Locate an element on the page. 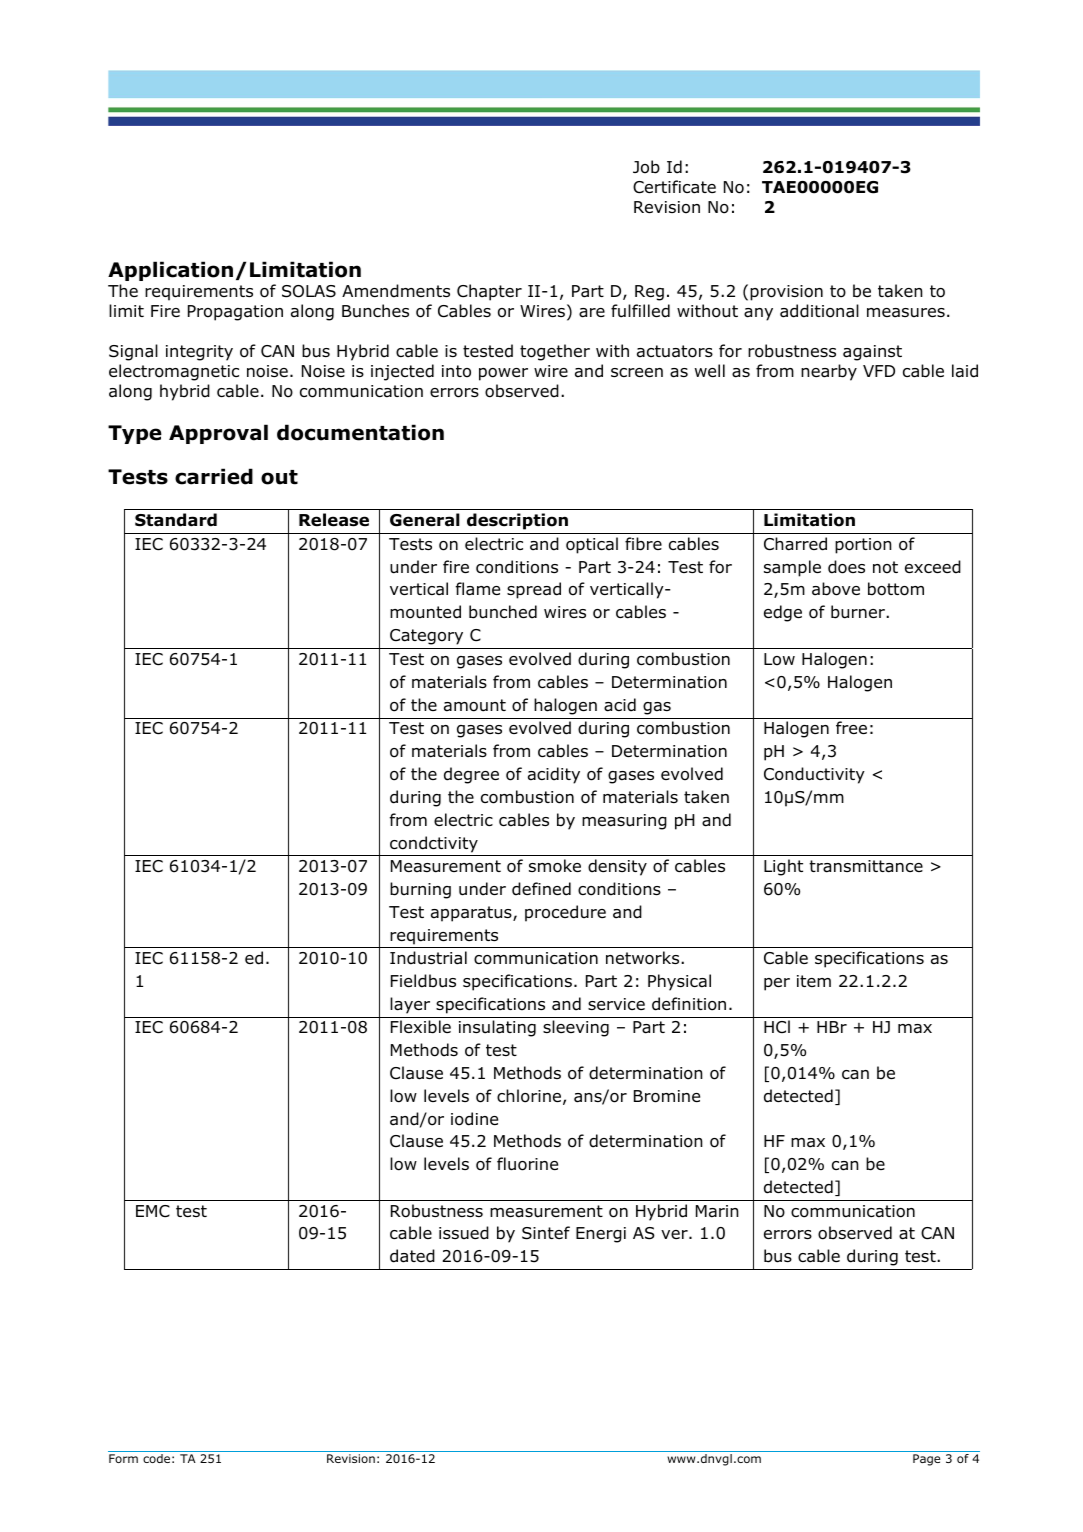 The image size is (1083, 1532). Propagation is located at coordinates (235, 313).
